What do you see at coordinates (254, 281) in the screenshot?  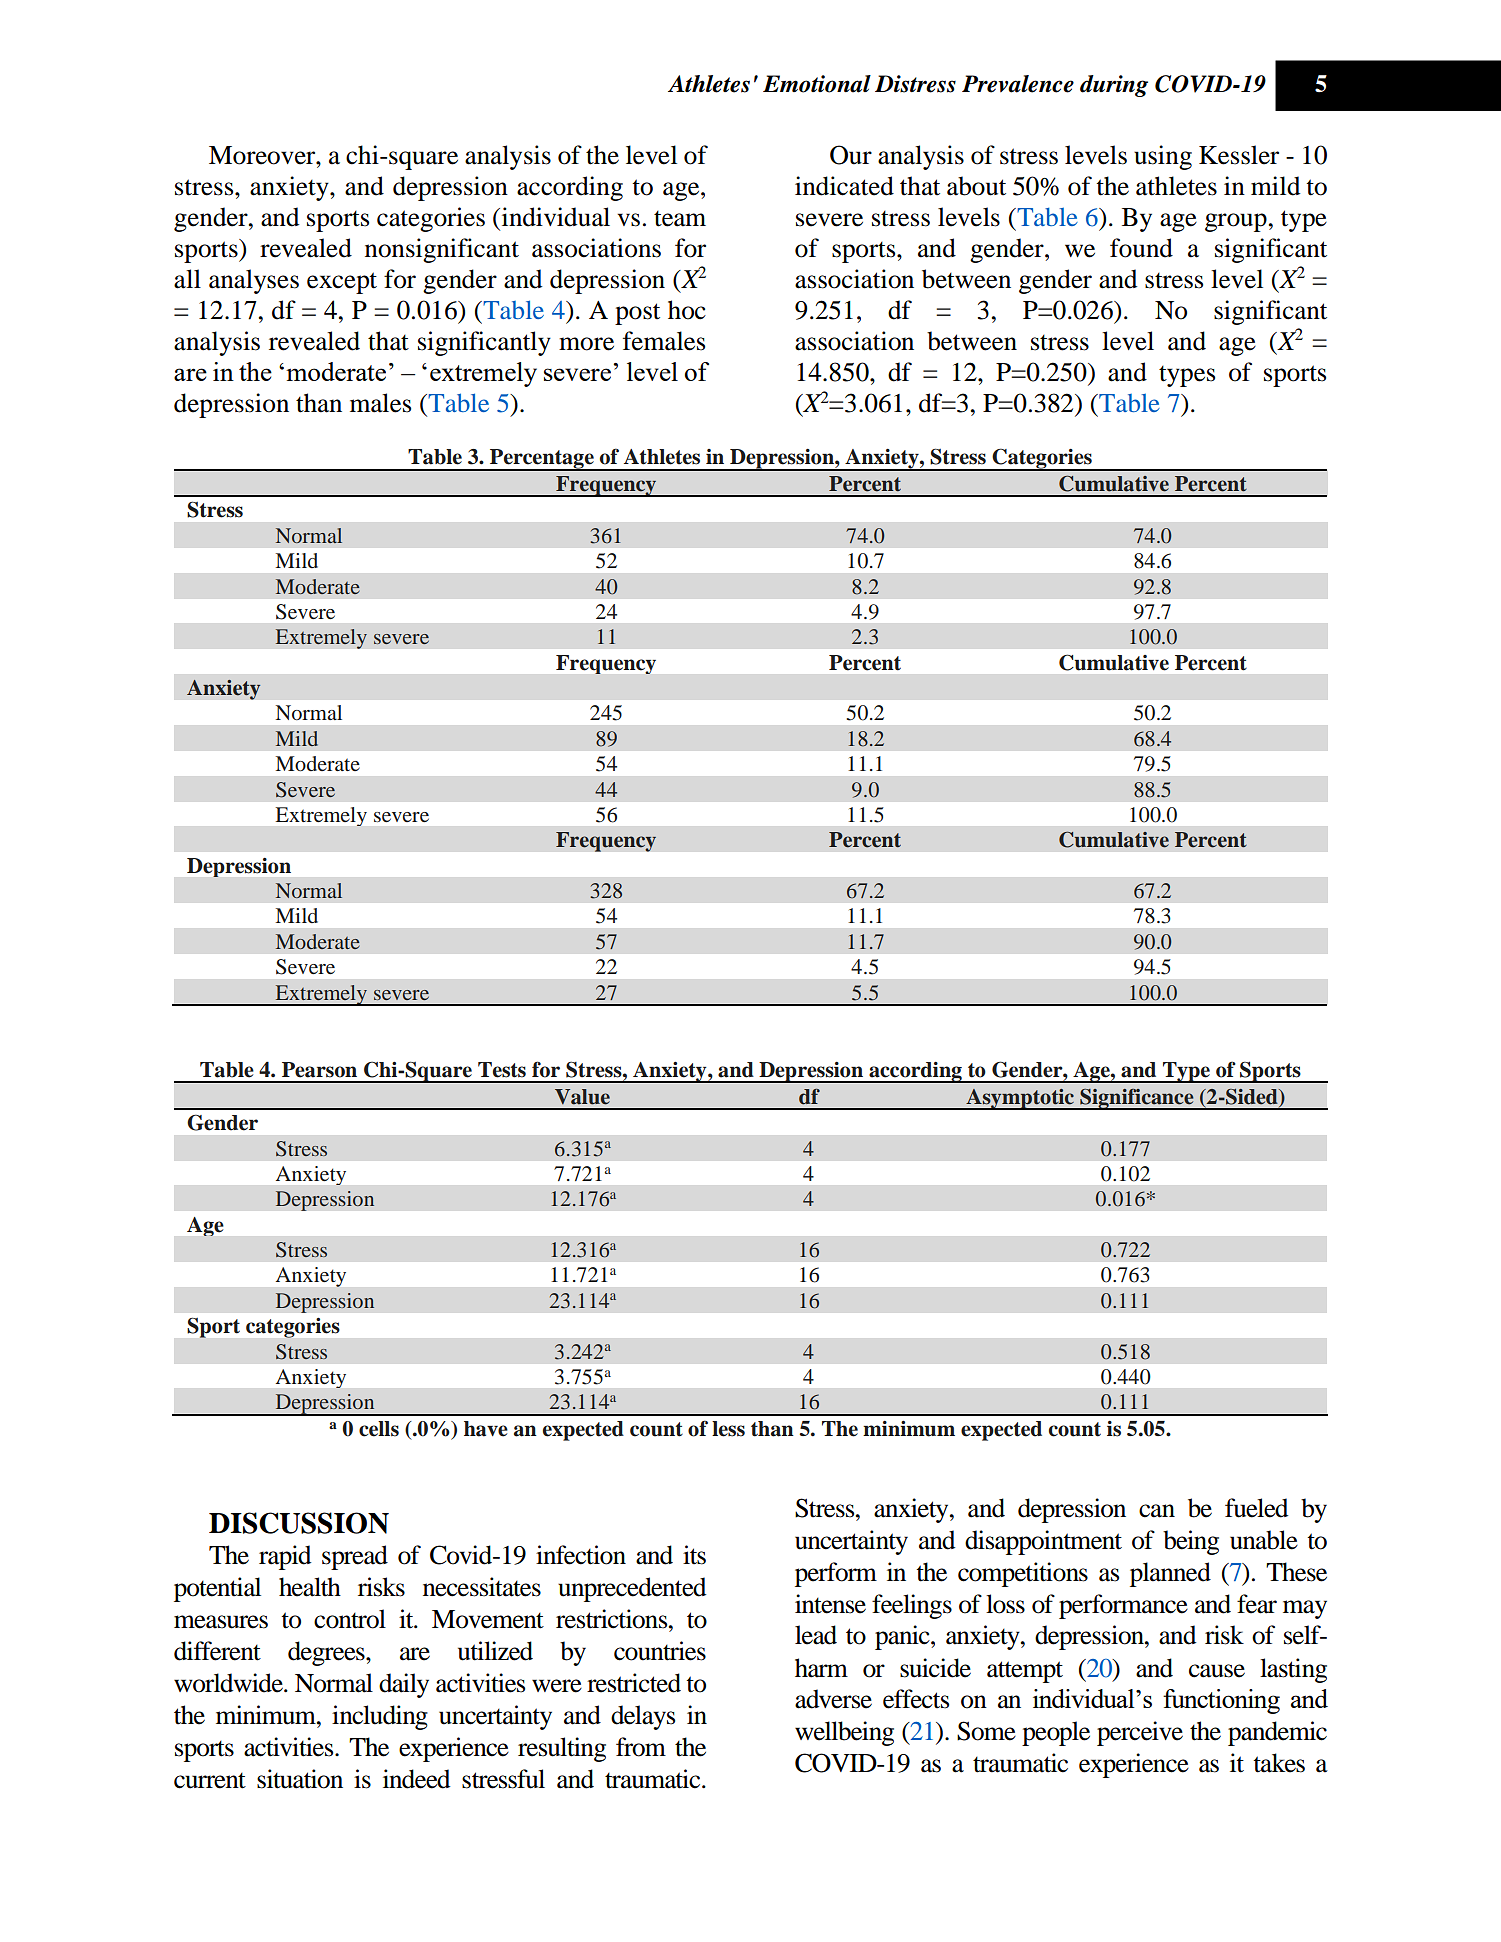 I see `analyses` at bounding box center [254, 281].
